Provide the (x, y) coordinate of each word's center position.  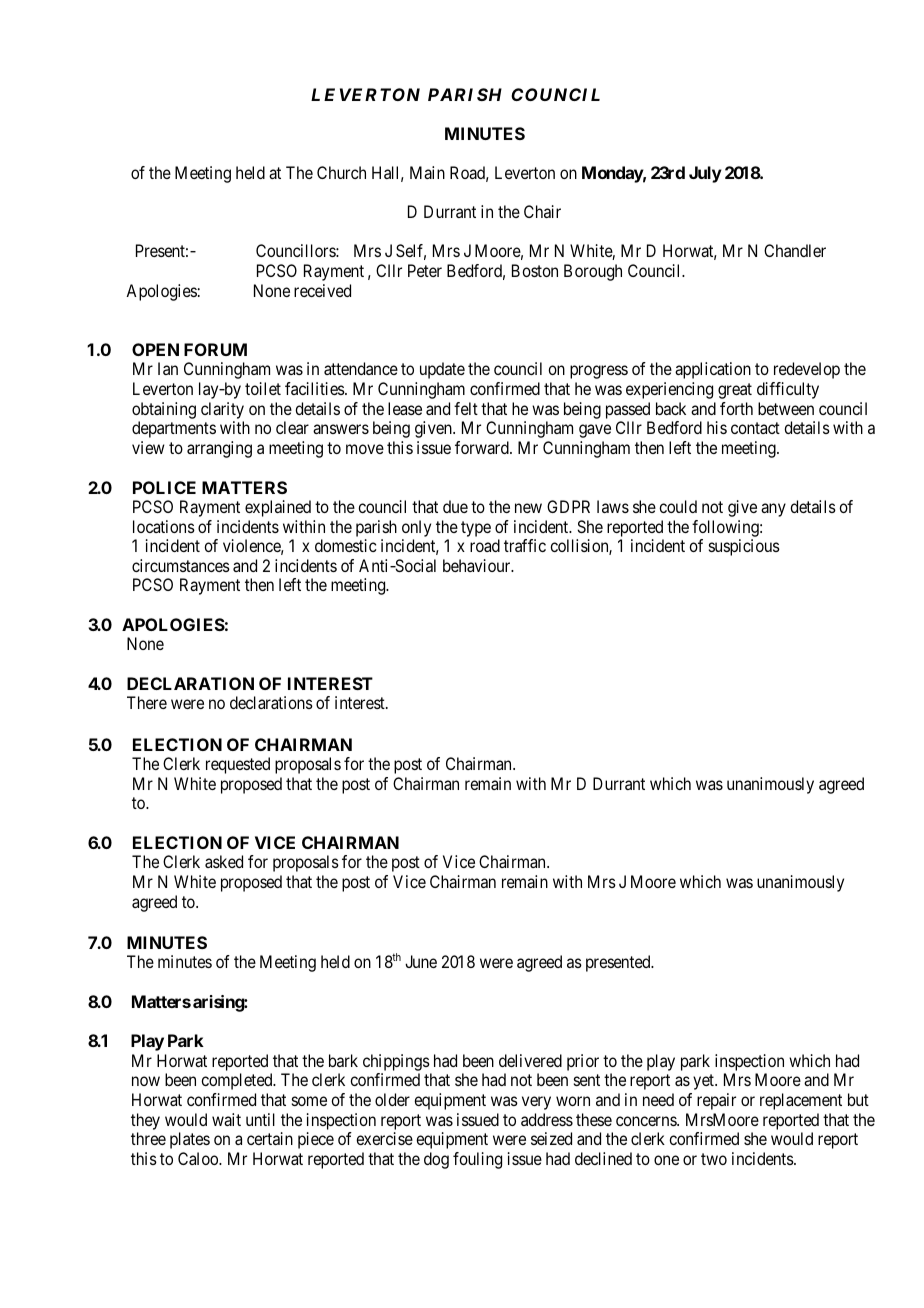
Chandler (795, 250)
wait (226, 1119)
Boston (535, 270)
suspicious (744, 547)
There (147, 702)
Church (341, 172)
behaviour (478, 565)
